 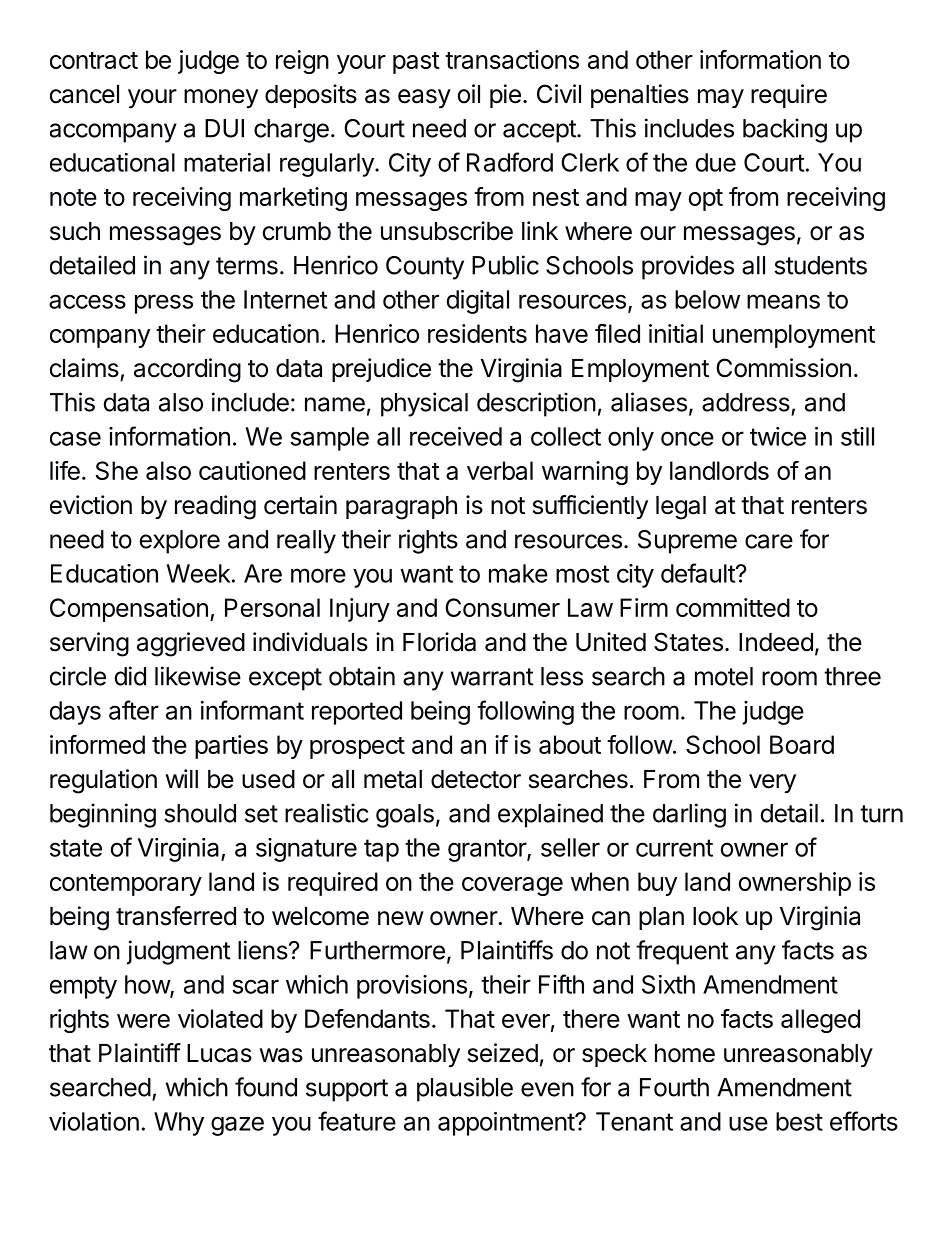 What do you see at coordinates (465, 1089) in the image?
I see `plausible` at bounding box center [465, 1089].
